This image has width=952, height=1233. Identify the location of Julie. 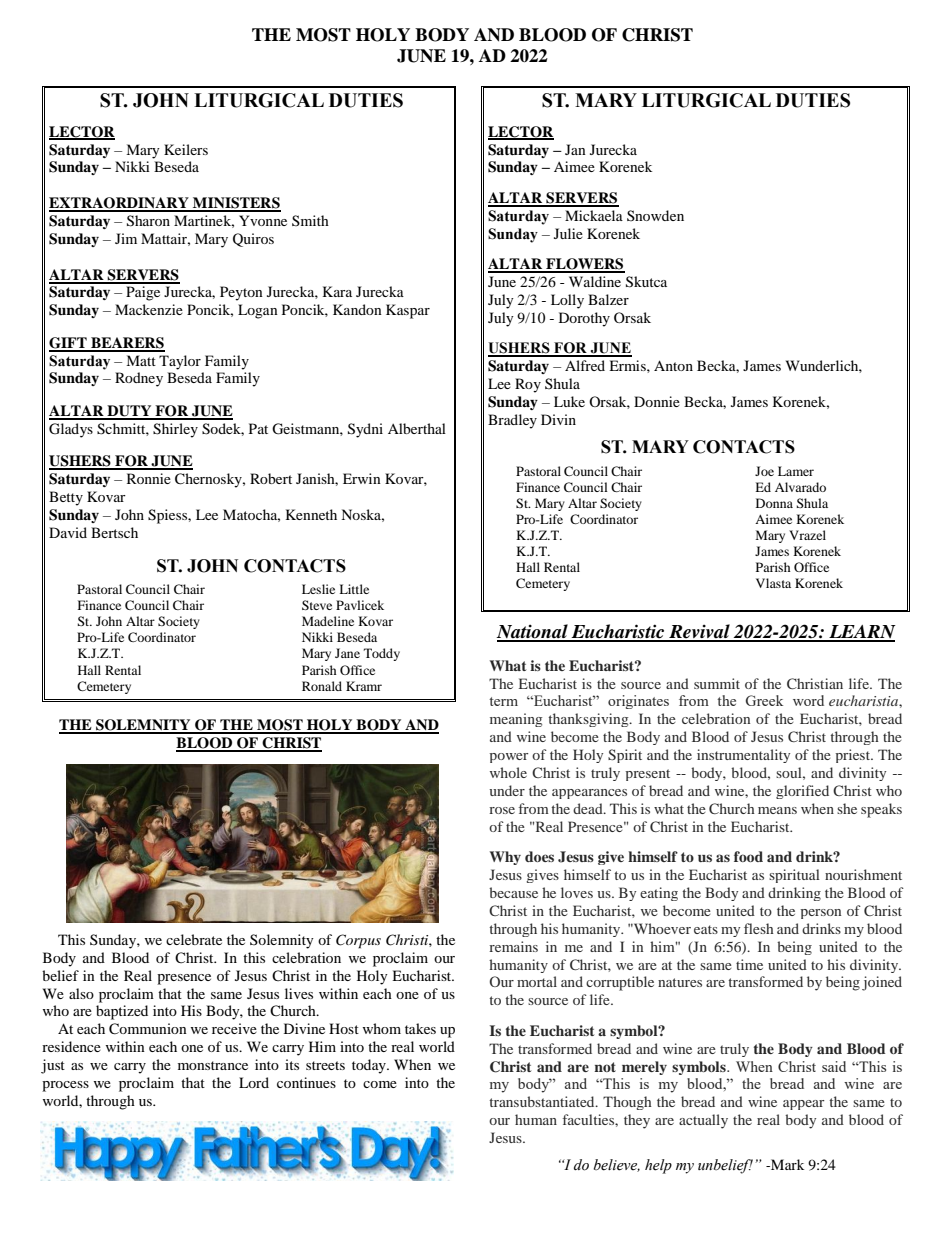
(568, 233).
